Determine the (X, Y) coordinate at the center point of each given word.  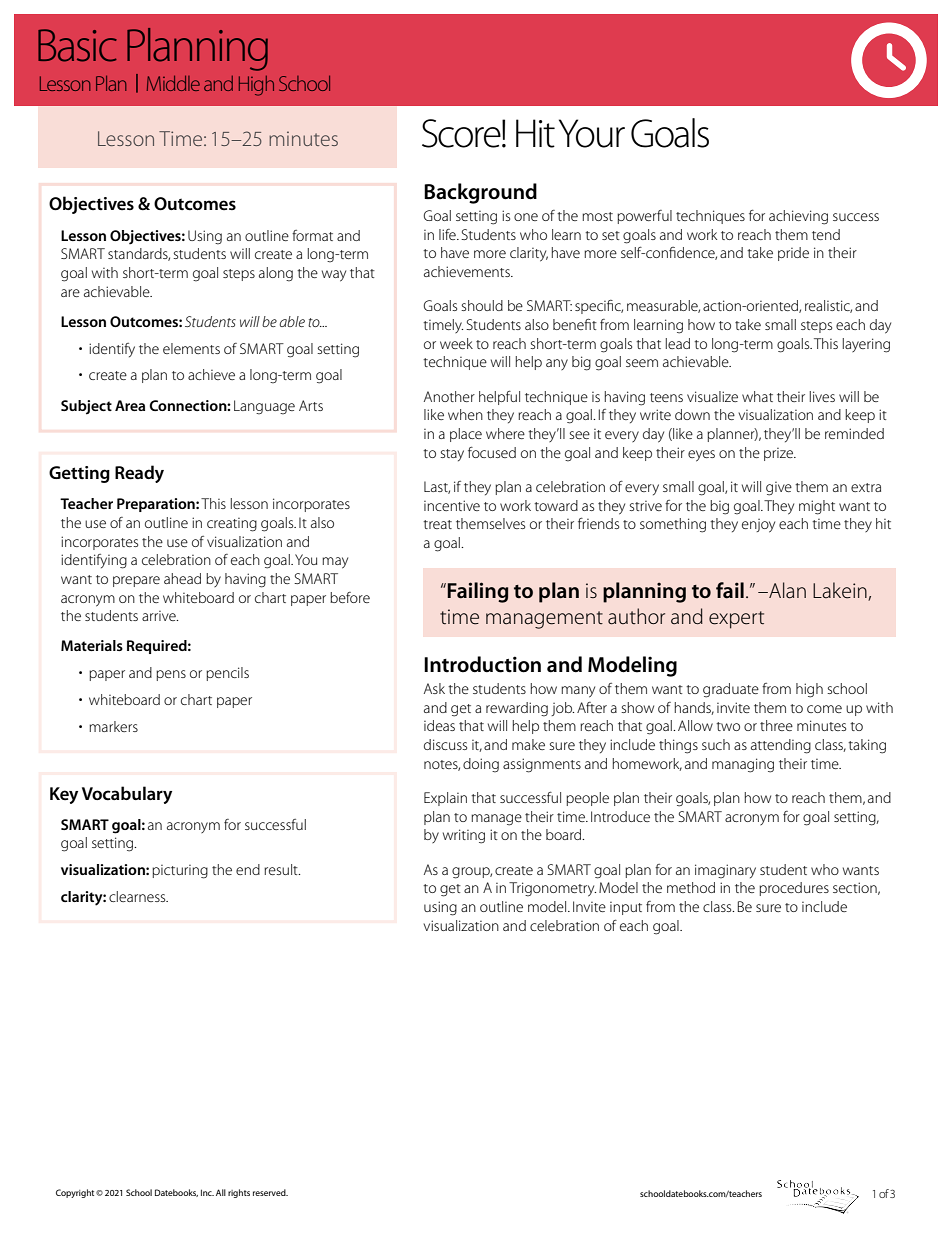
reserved (270, 1192)
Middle (173, 83)
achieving (798, 217)
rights (239, 1193)
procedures (794, 889)
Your (592, 133)
